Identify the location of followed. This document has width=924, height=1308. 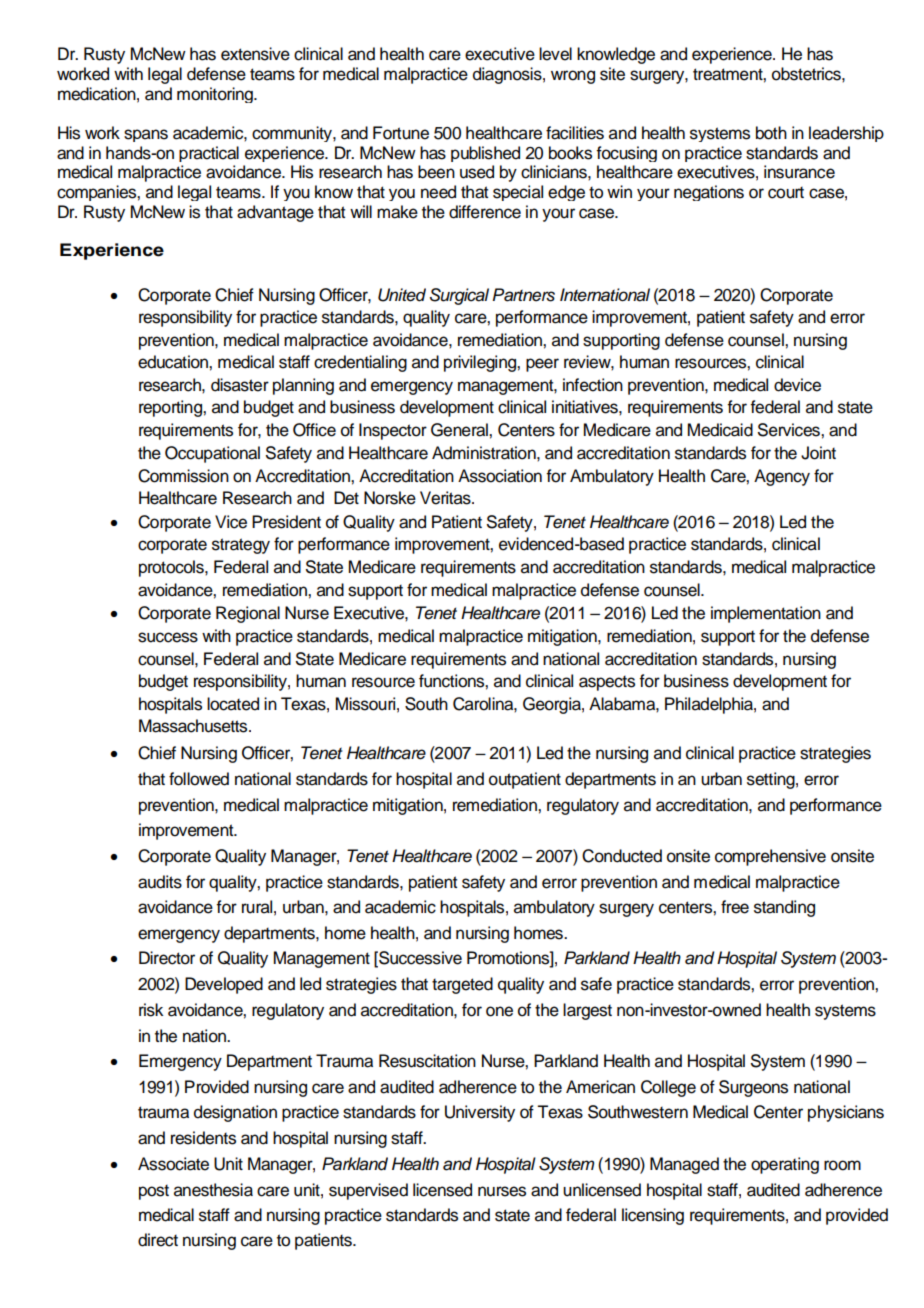
(199, 779).
